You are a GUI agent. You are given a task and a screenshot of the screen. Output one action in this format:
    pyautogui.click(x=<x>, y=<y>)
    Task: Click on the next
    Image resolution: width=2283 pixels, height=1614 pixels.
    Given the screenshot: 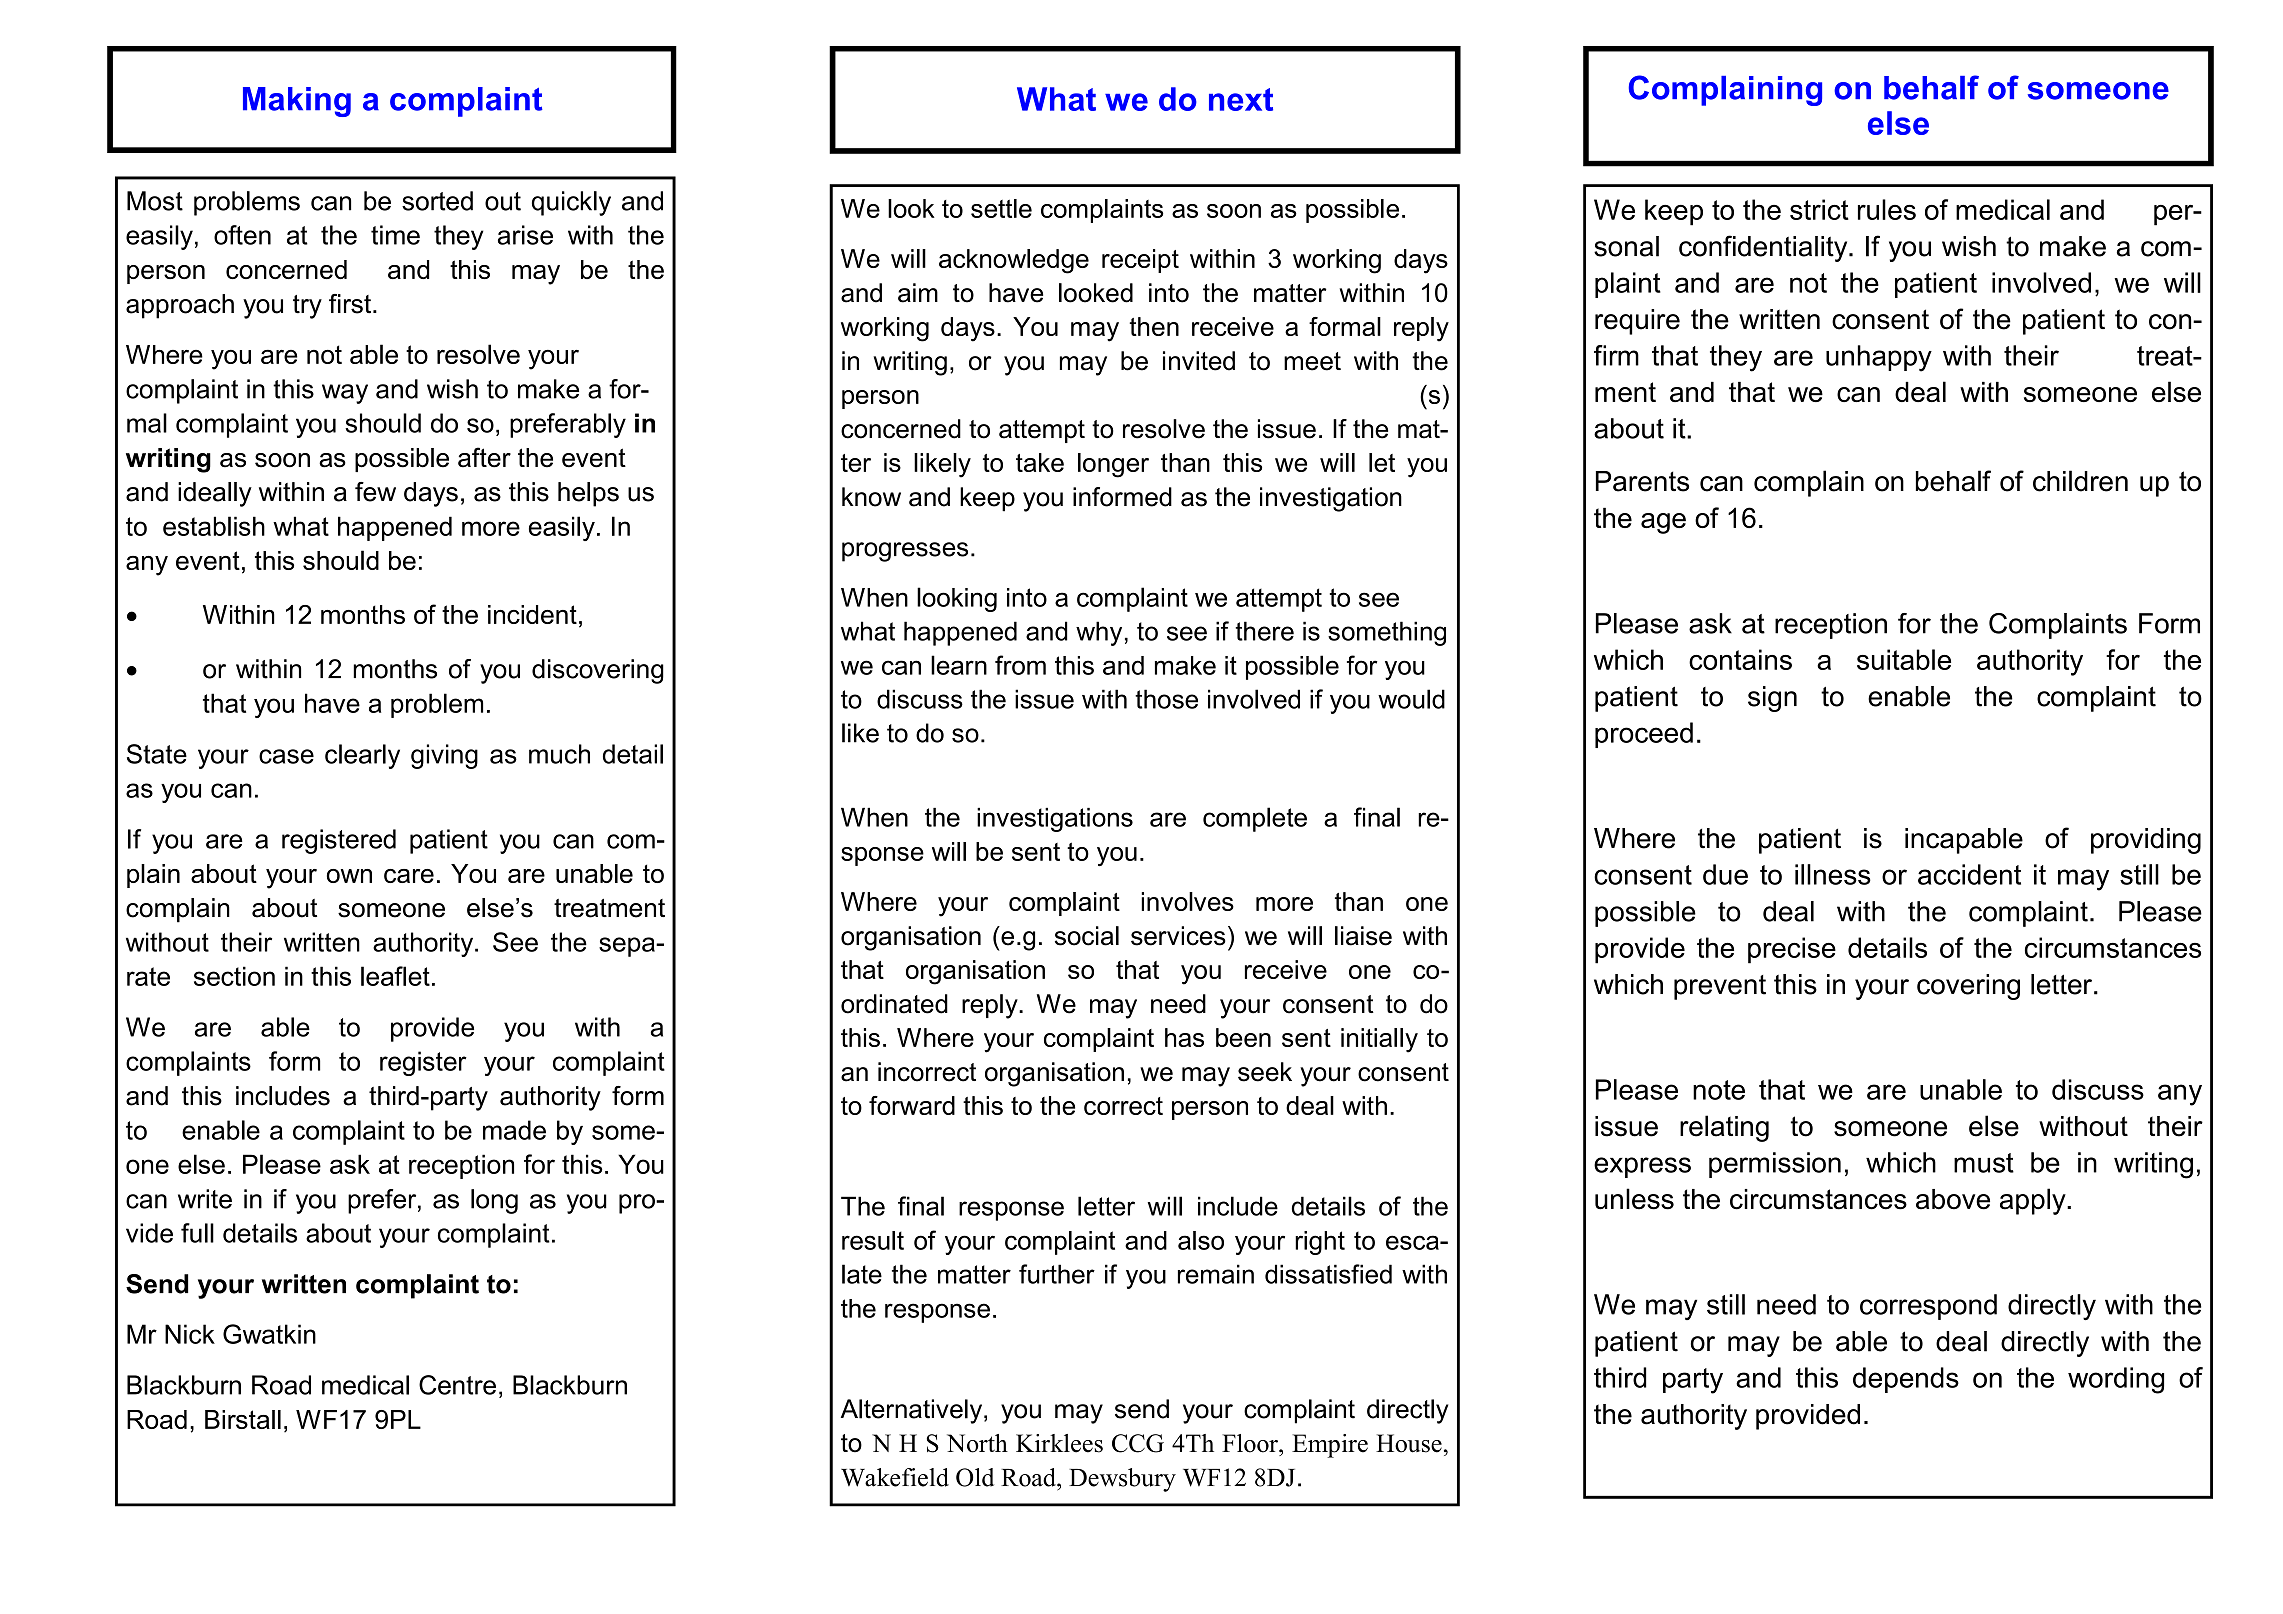 What is the action you would take?
    pyautogui.click(x=1241, y=99)
